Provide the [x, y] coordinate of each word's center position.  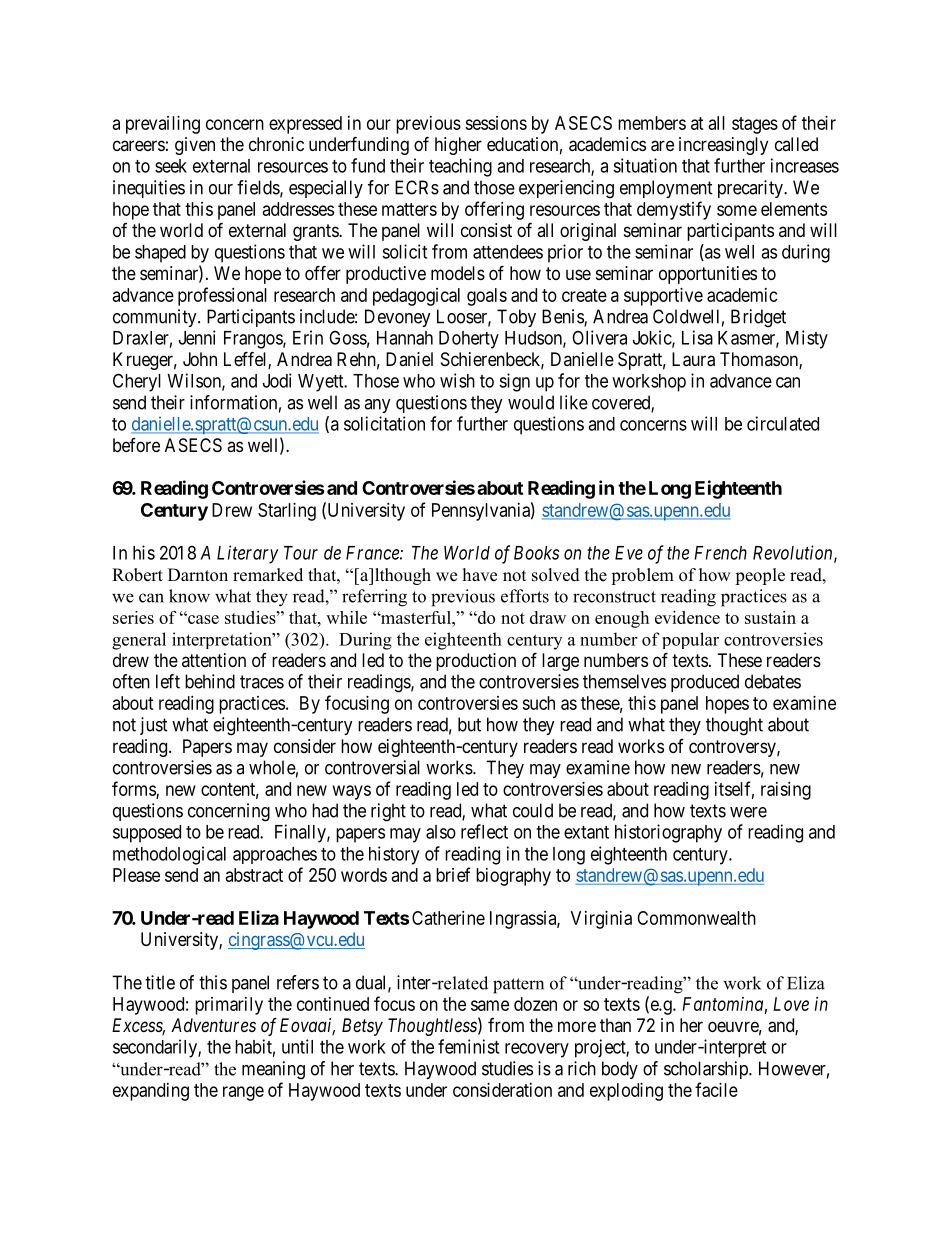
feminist [468, 1046]
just [154, 726]
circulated [783, 423]
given [195, 146]
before [136, 445]
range [243, 1093]
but [469, 724]
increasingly [723, 146]
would [531, 402]
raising [786, 791]
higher [458, 146]
